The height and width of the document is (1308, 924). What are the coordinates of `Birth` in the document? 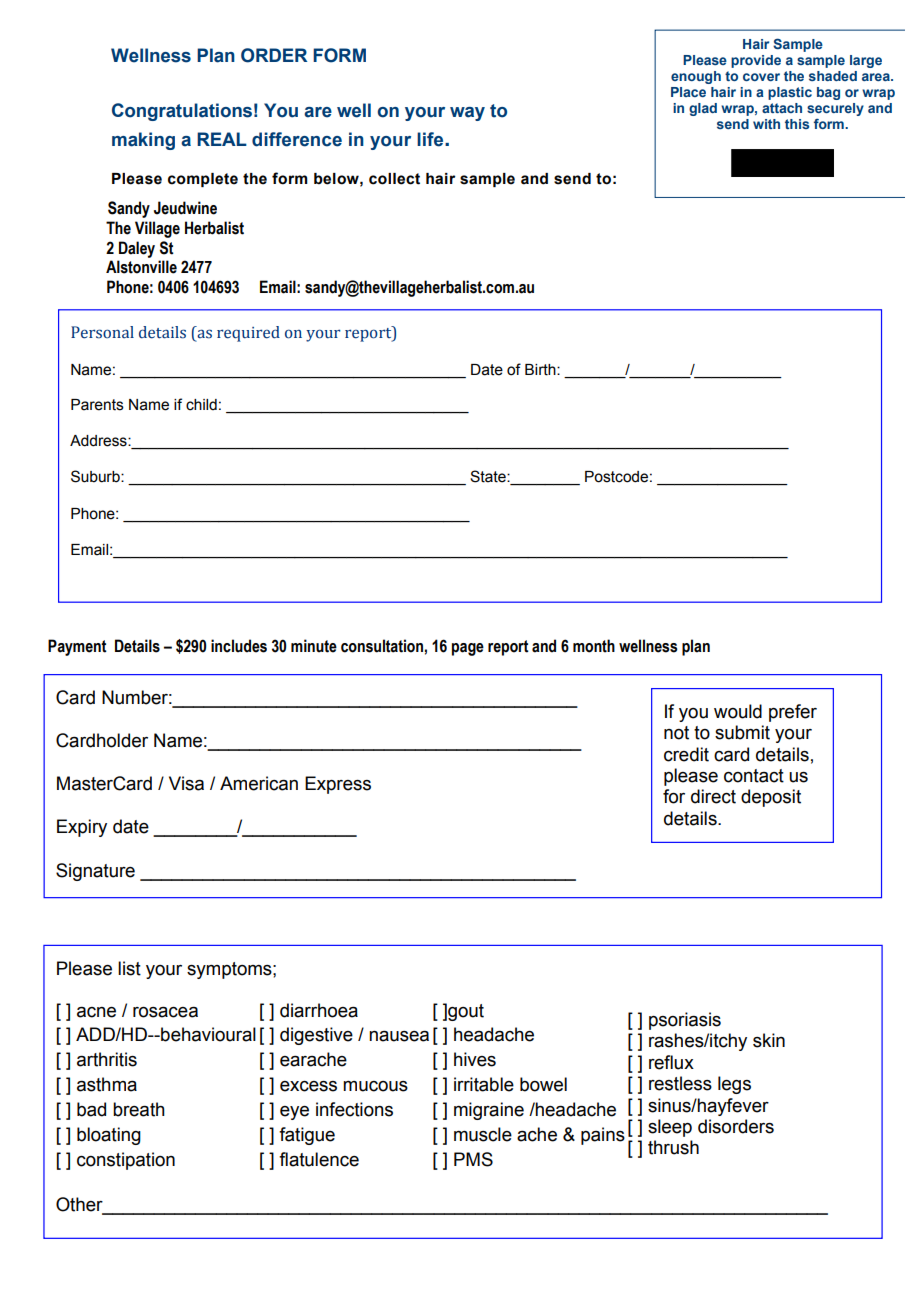 It's located at (541, 370).
